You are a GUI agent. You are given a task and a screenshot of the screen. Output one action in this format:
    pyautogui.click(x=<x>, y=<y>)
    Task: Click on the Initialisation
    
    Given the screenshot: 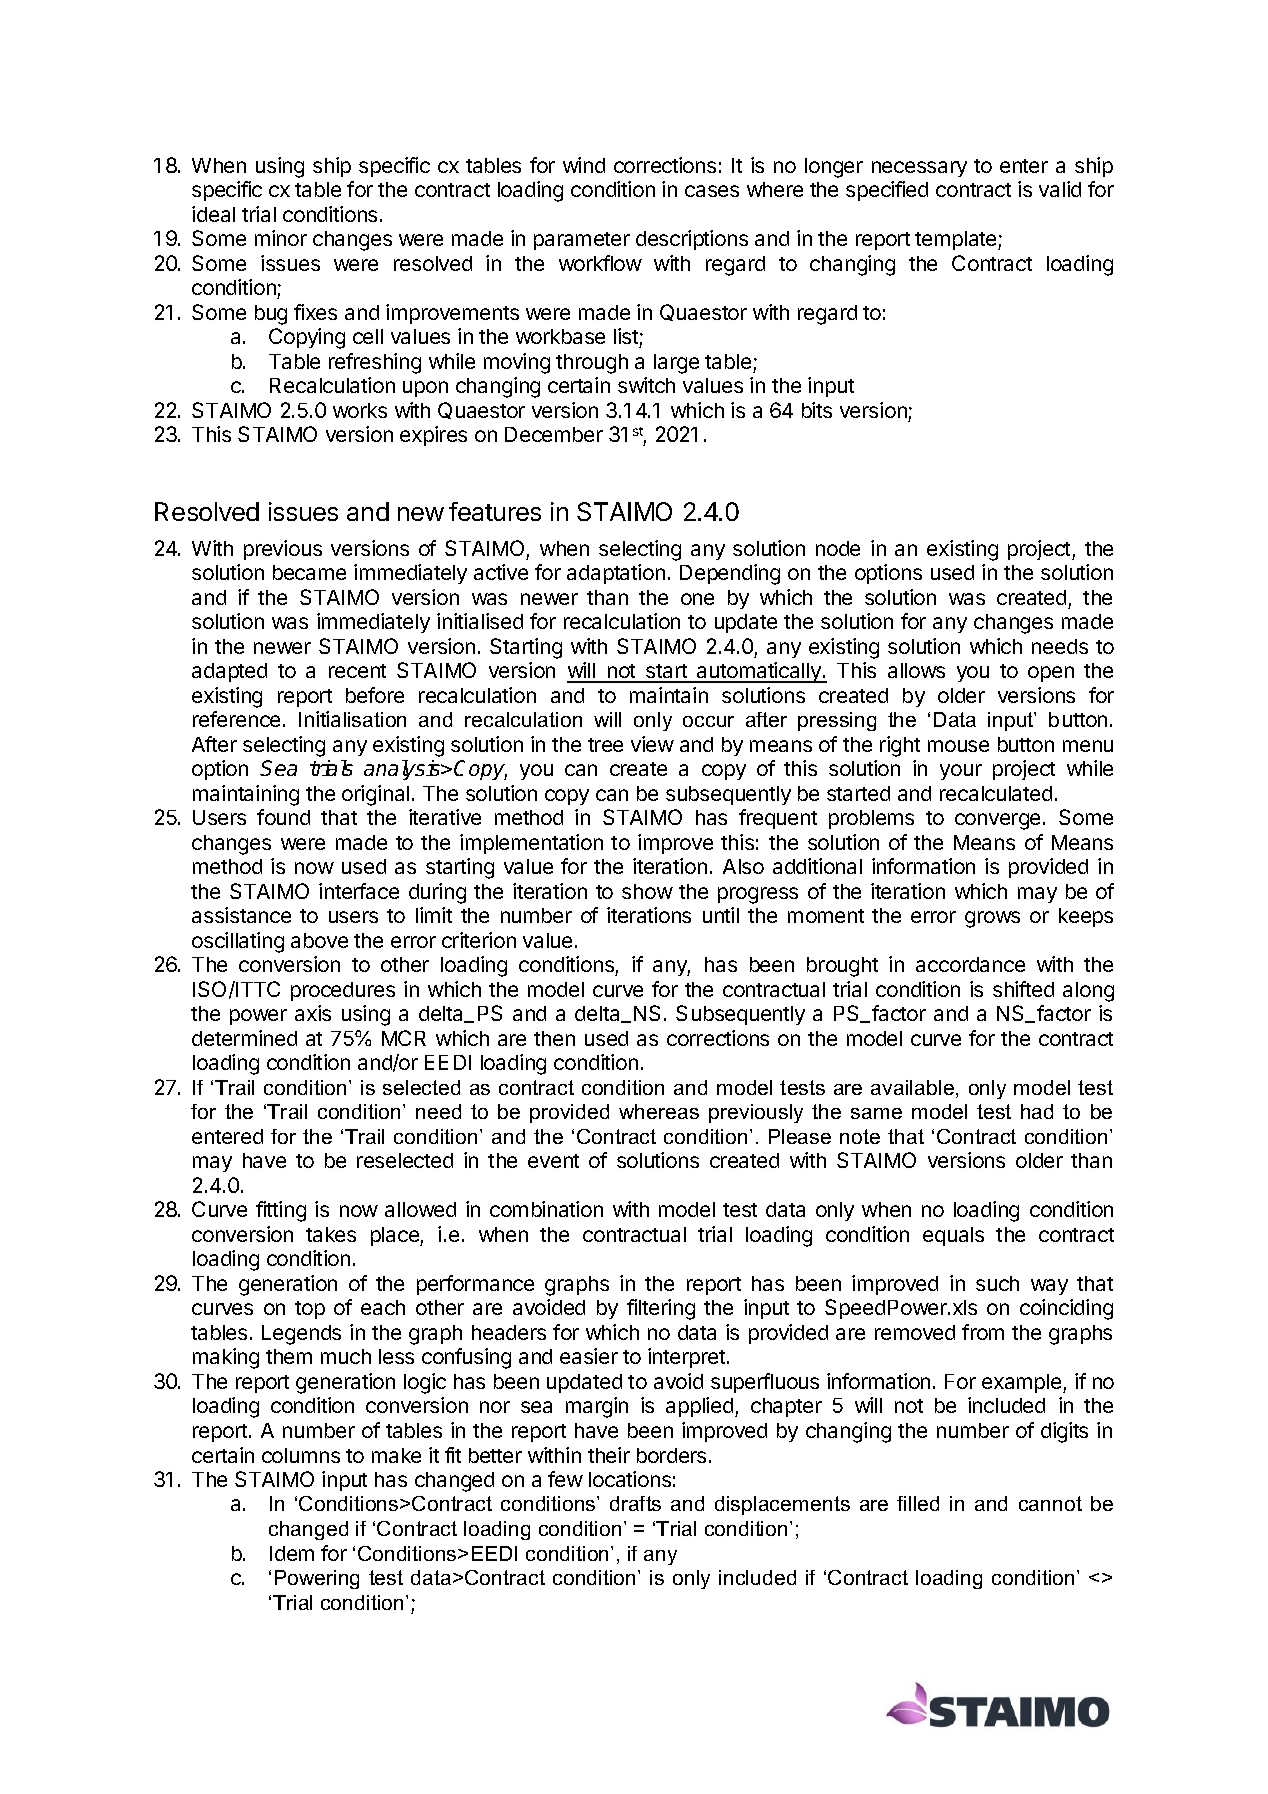 What is the action you would take?
    pyautogui.click(x=352, y=719)
